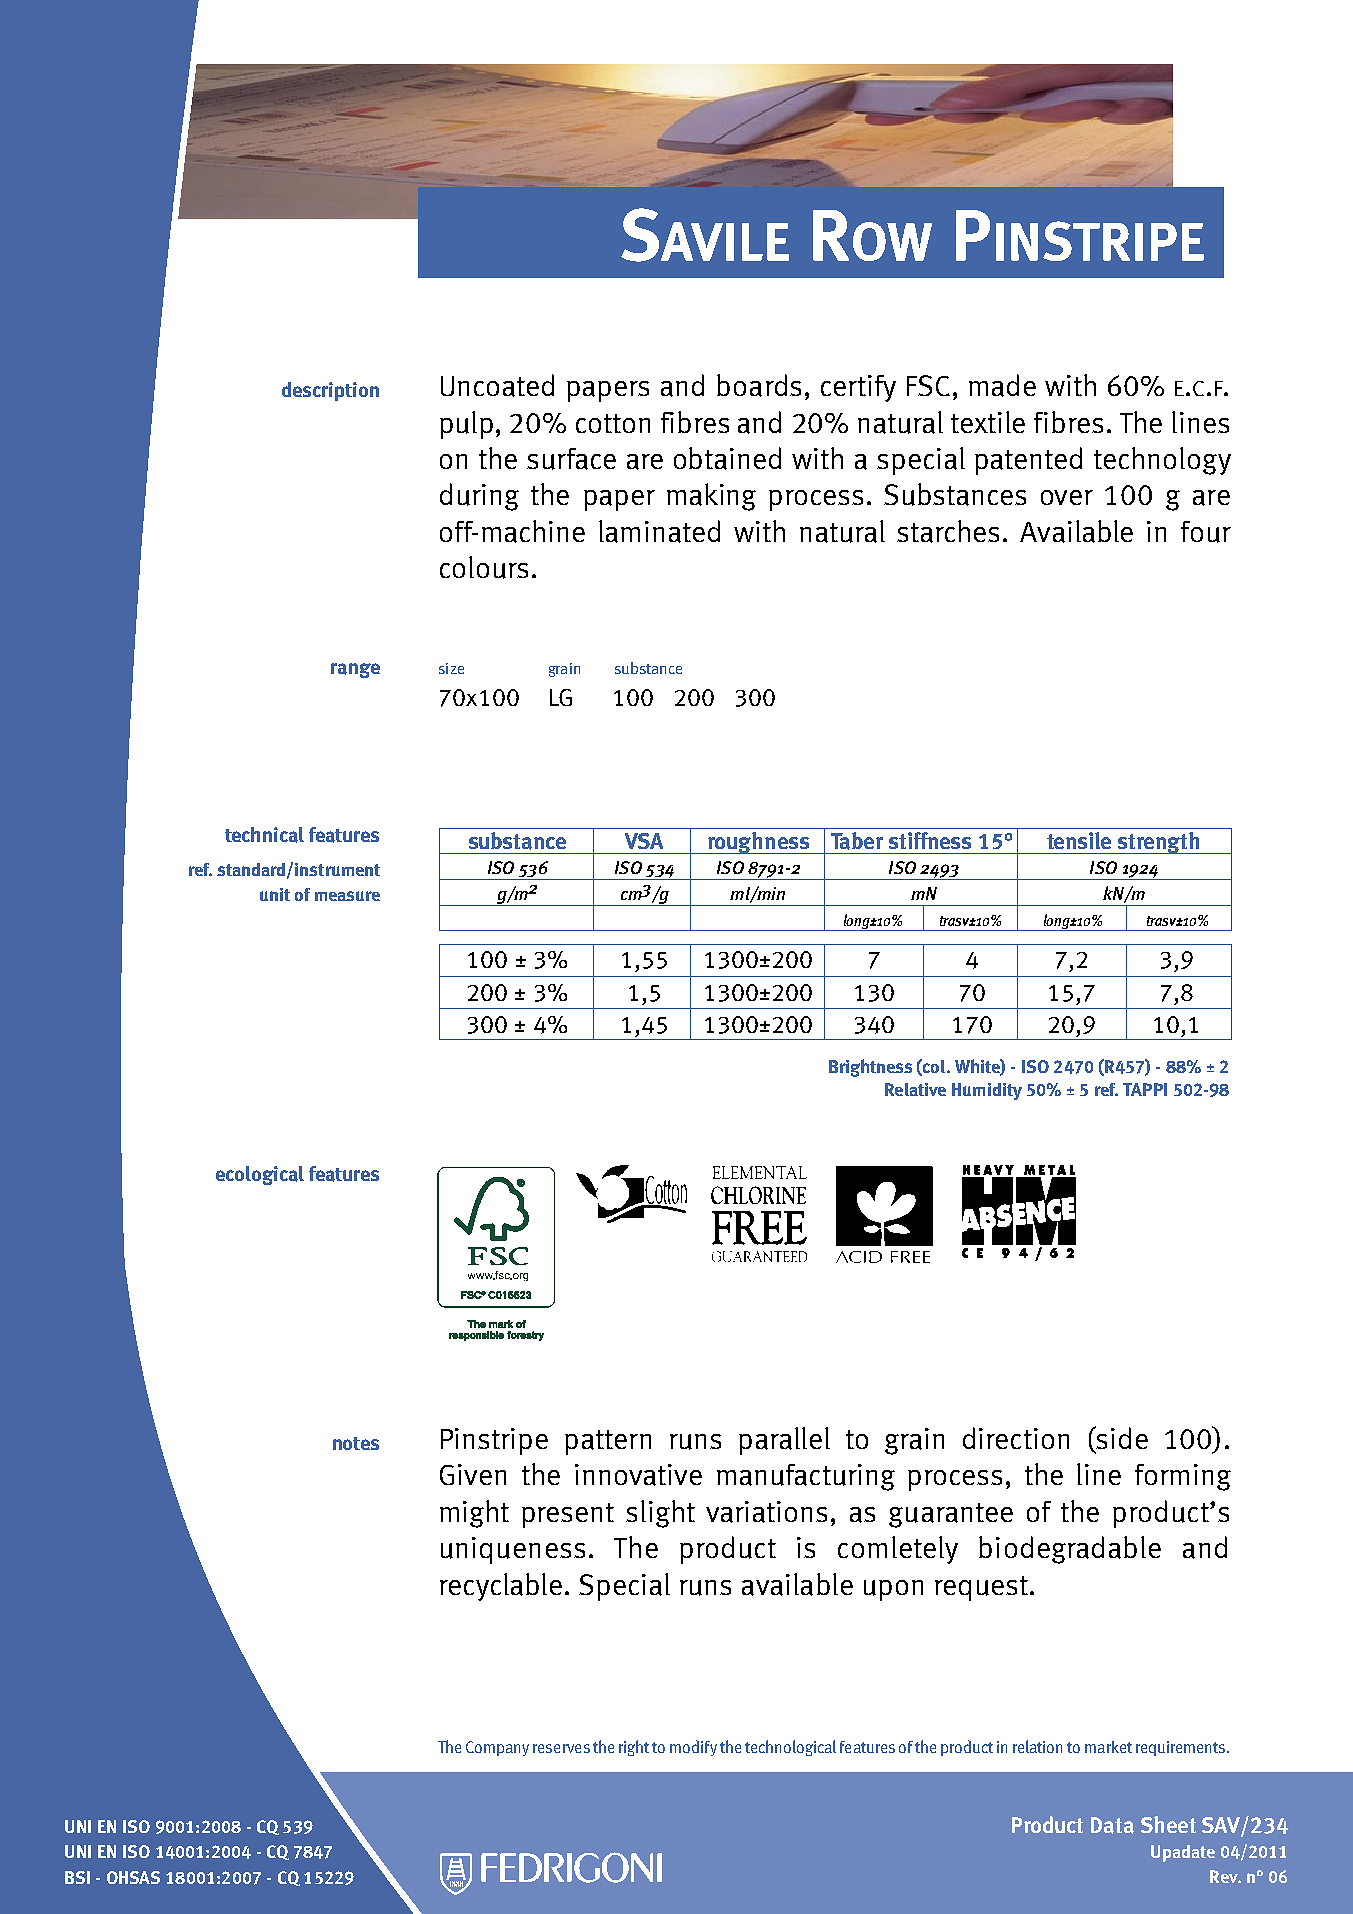  What do you see at coordinates (1121, 1437) in the screenshot?
I see `side` at bounding box center [1121, 1437].
